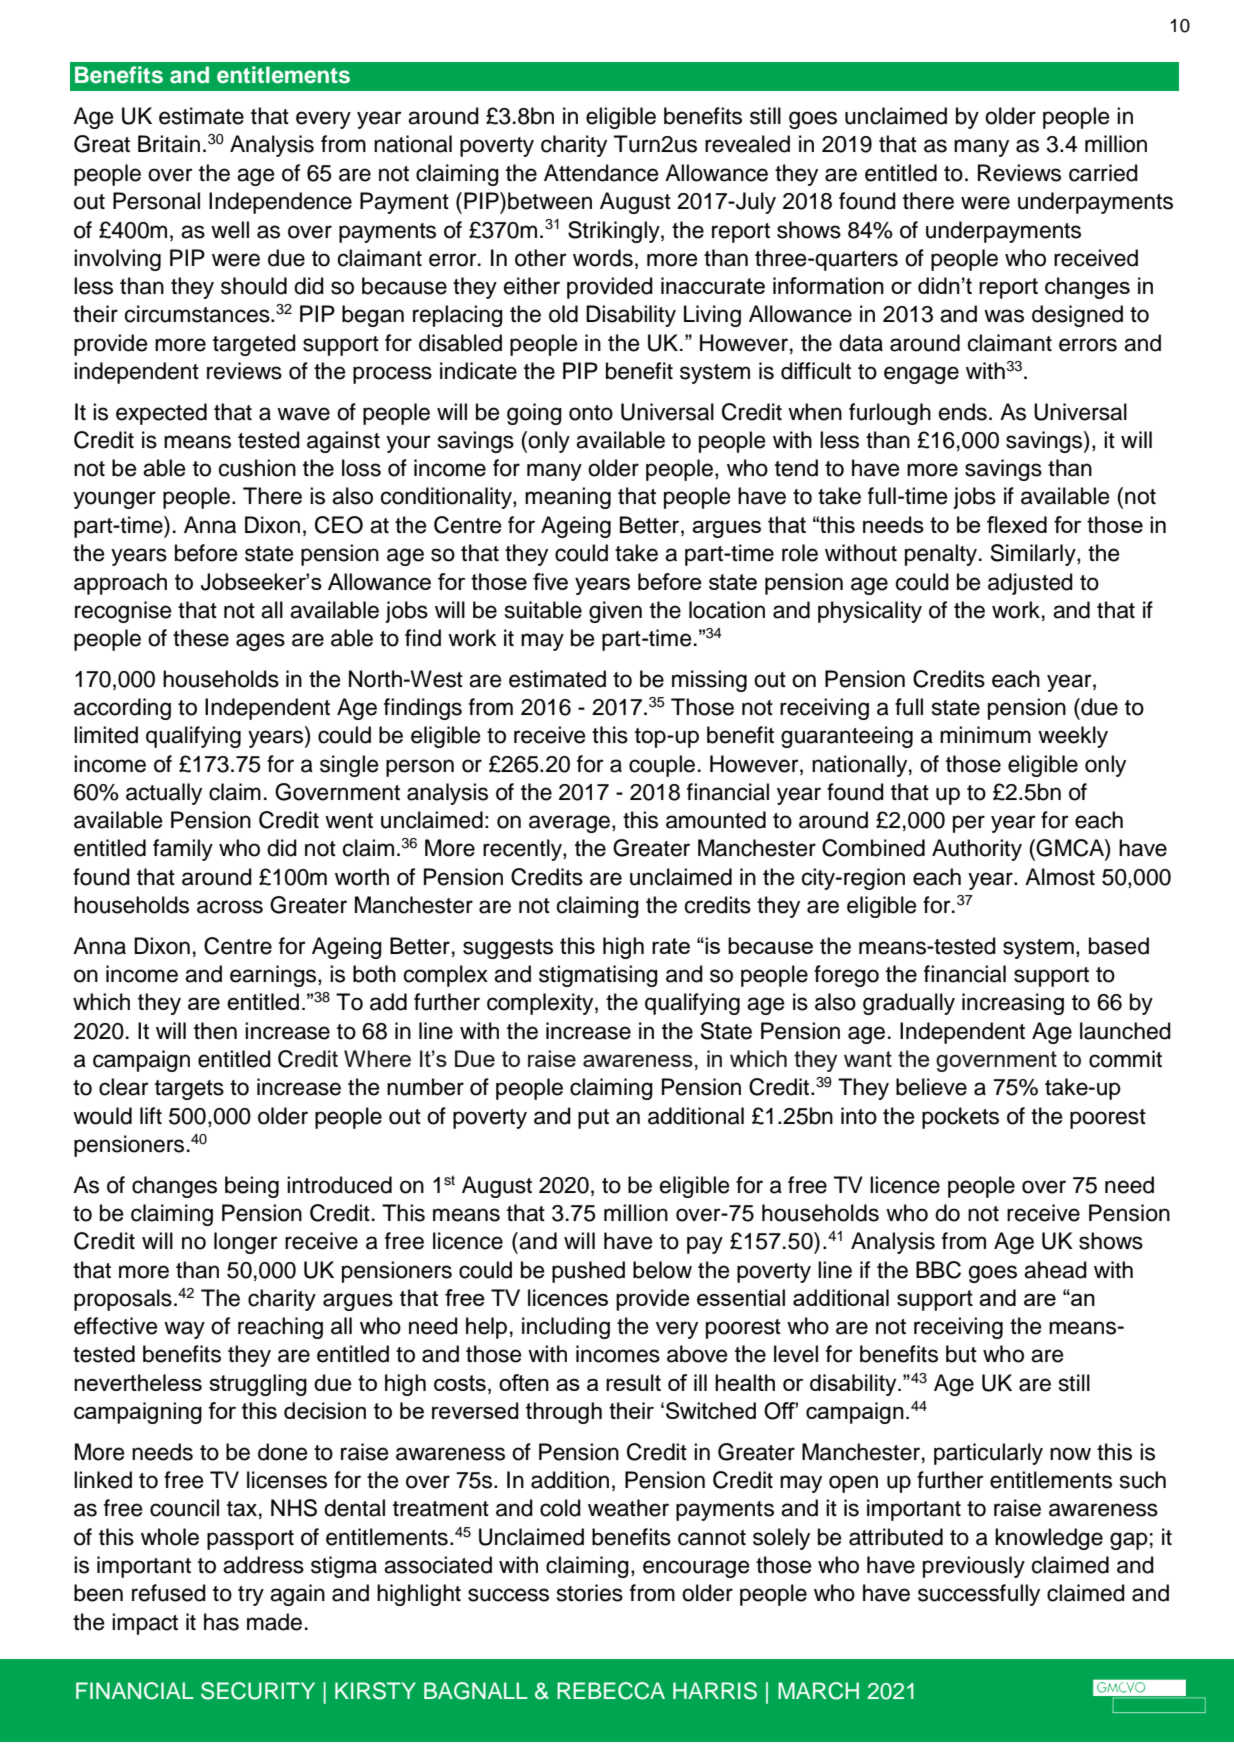  Describe the element at coordinates (252, 1187) in the screenshot. I see `being` at that location.
